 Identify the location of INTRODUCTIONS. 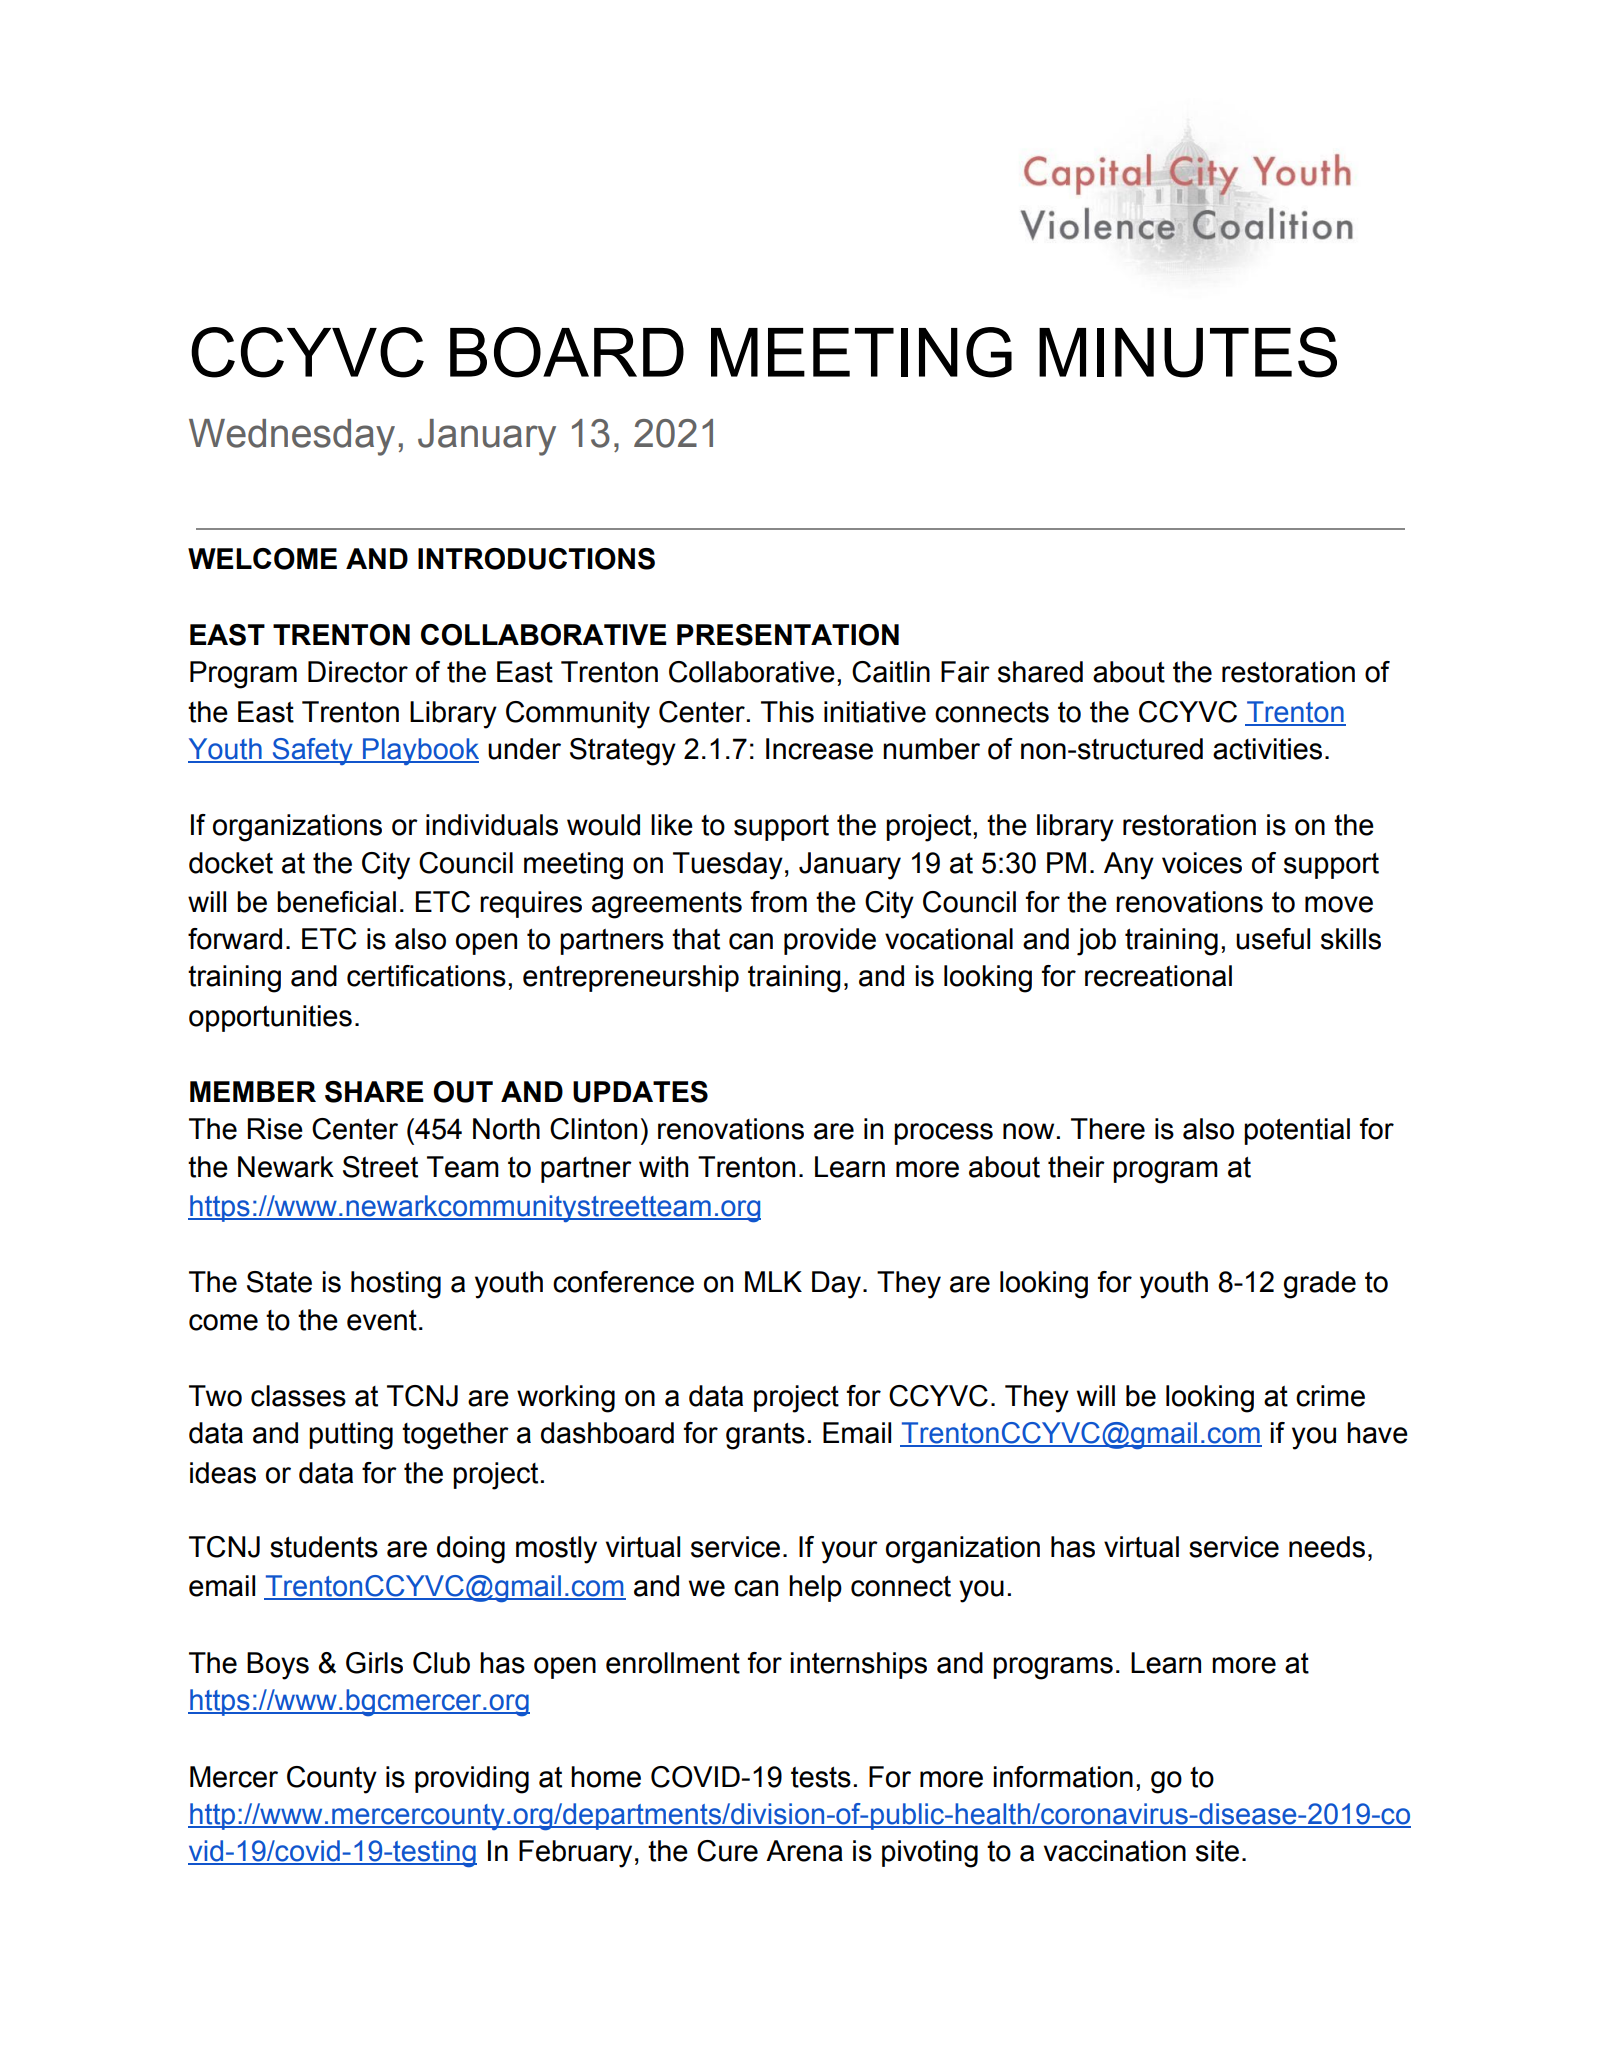
(536, 559).
